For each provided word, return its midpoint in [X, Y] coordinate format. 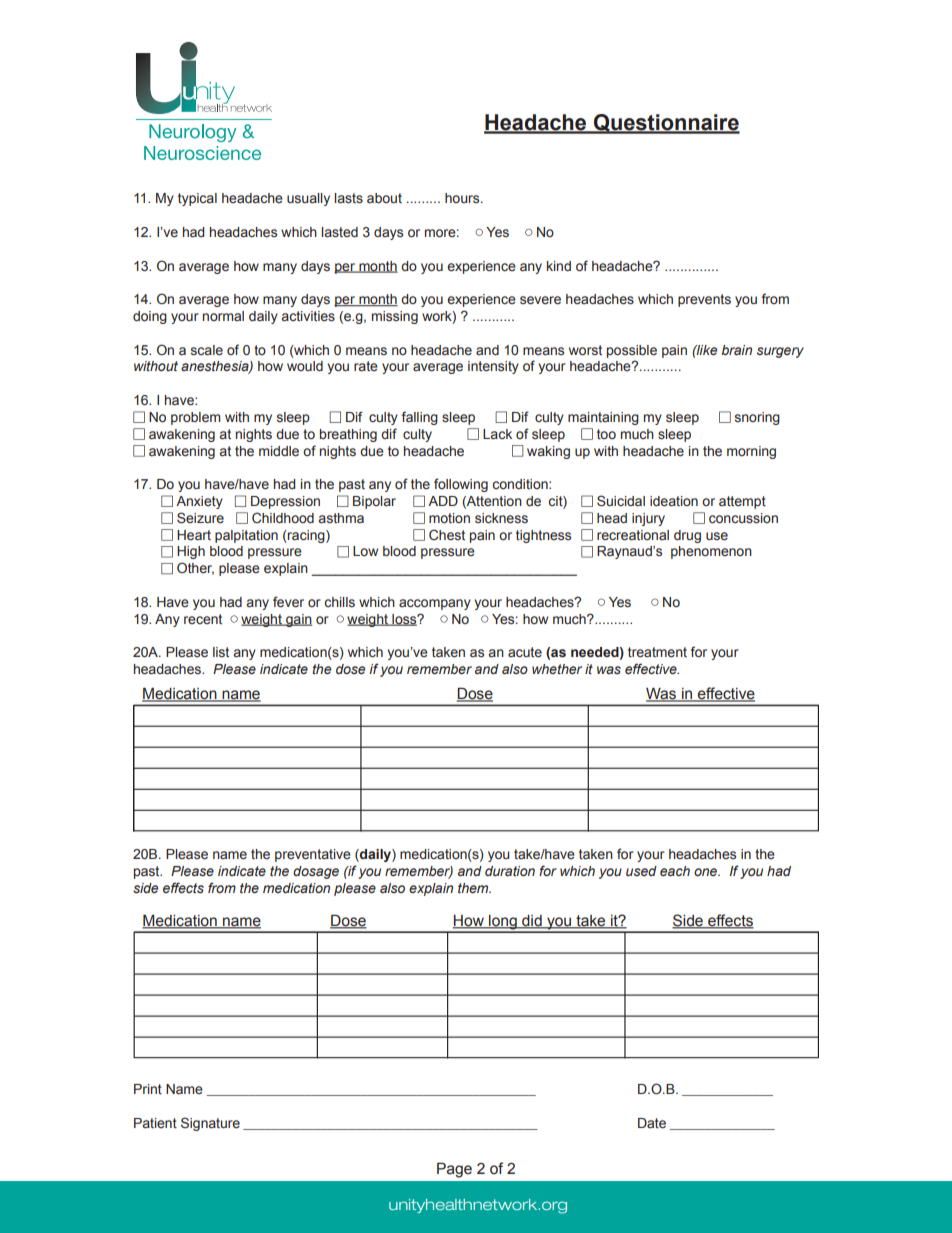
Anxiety [199, 502]
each [675, 871]
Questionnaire [666, 124]
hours [463, 198]
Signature [210, 1124]
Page [454, 1170]
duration [510, 871]
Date [652, 1123]
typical [197, 199]
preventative [313, 855]
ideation [674, 501]
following [461, 485]
